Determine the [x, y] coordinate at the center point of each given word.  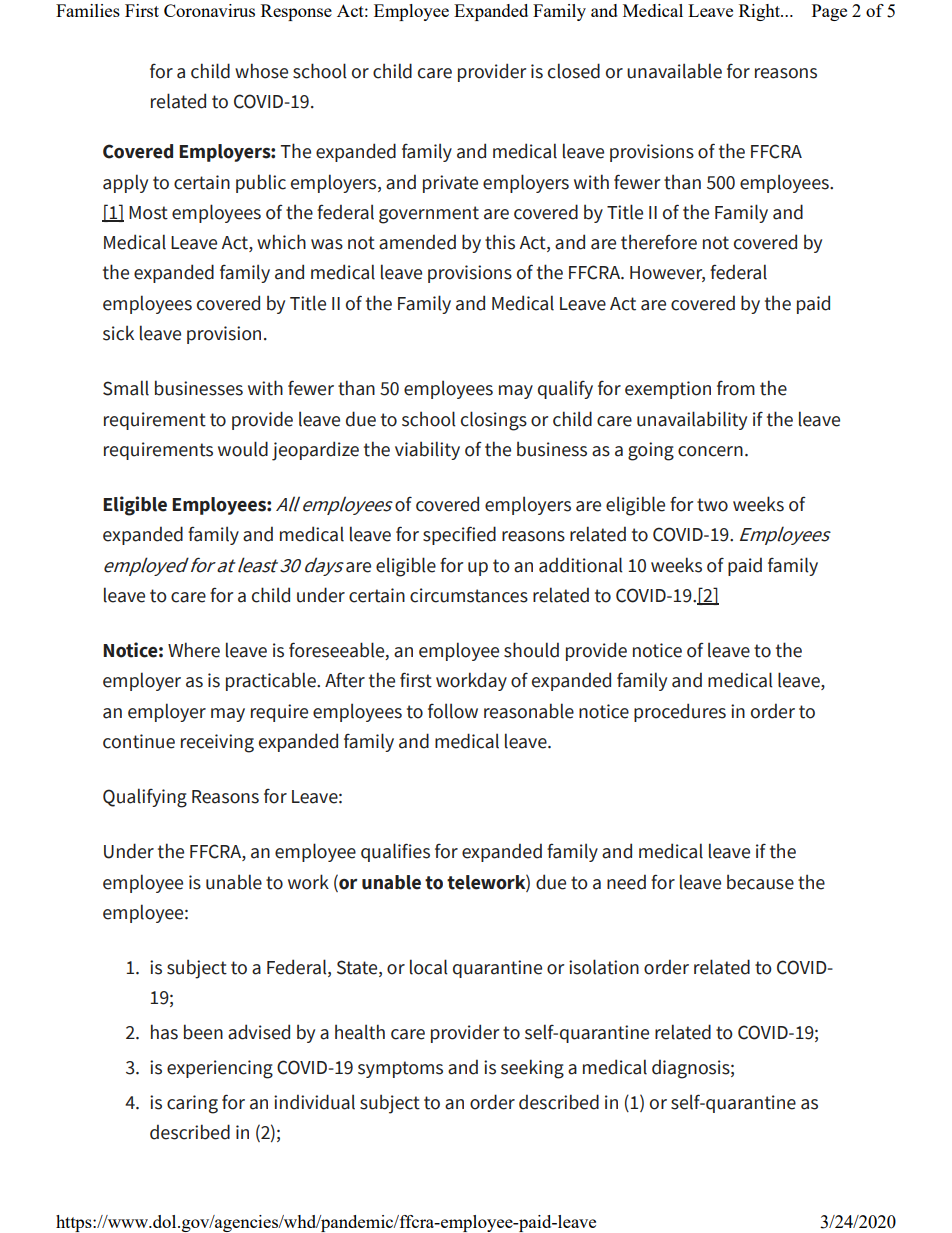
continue [139, 741]
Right [761, 12]
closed [574, 71]
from [736, 388]
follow [453, 711]
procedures [680, 712]
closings [494, 421]
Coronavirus [209, 10]
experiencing [220, 1069]
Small [126, 388]
